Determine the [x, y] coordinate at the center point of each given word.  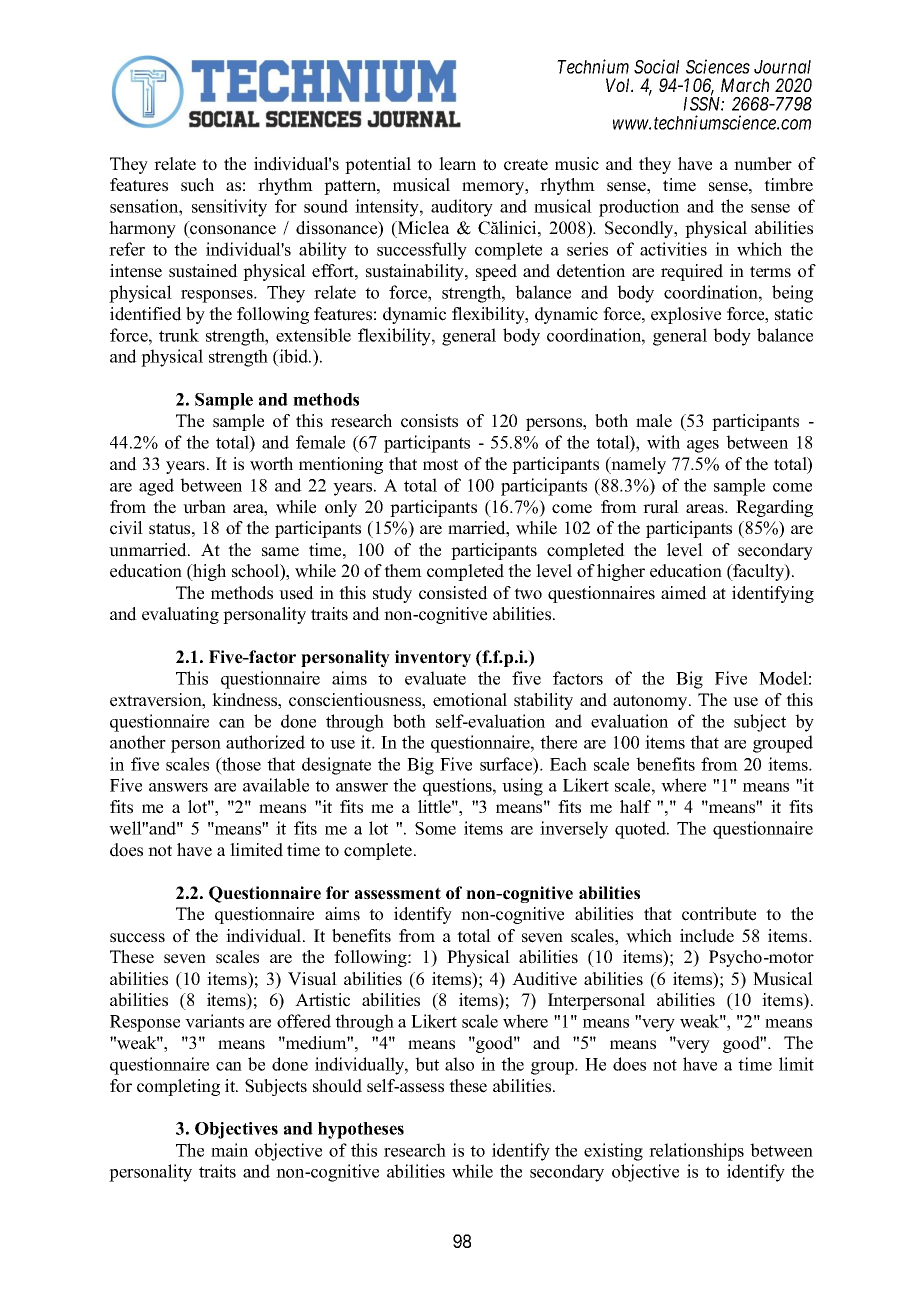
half [635, 806]
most [440, 465]
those [240, 764]
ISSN [703, 104]
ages [703, 446]
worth [271, 464]
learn [457, 164]
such [197, 185]
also [459, 1064]
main [229, 1150]
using [522, 787]
